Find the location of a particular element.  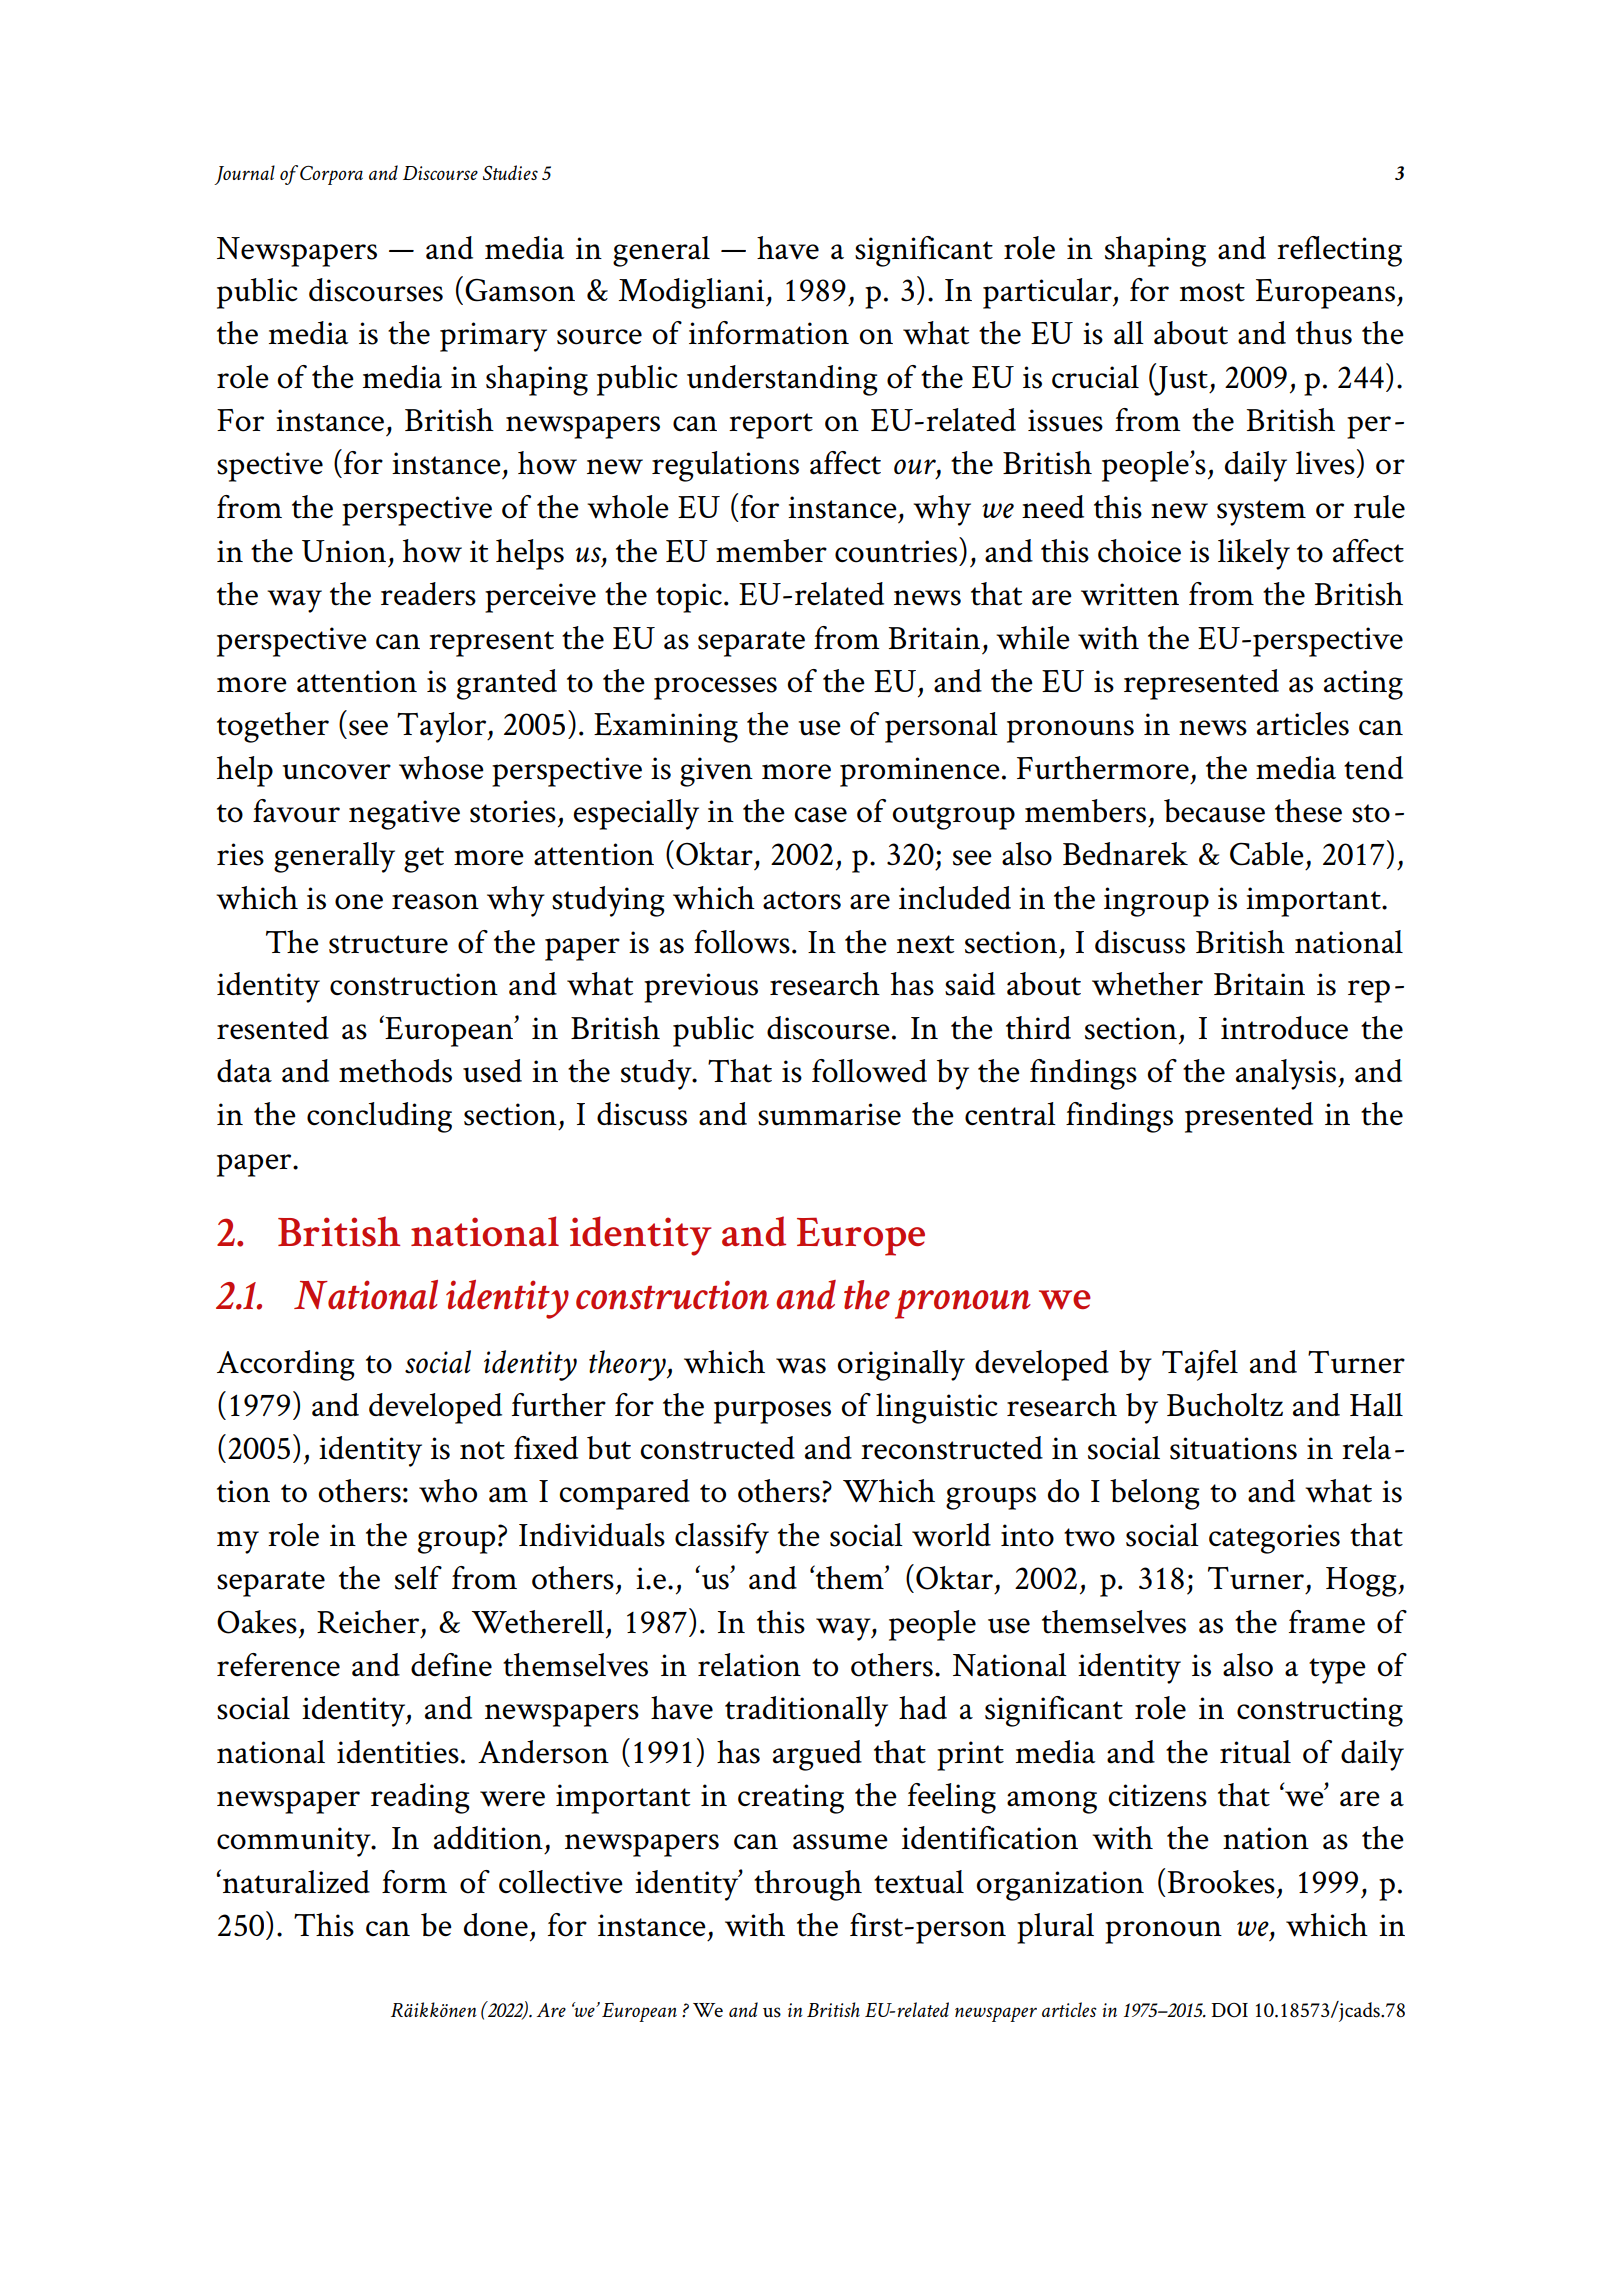

topic is located at coordinates (689, 598).
